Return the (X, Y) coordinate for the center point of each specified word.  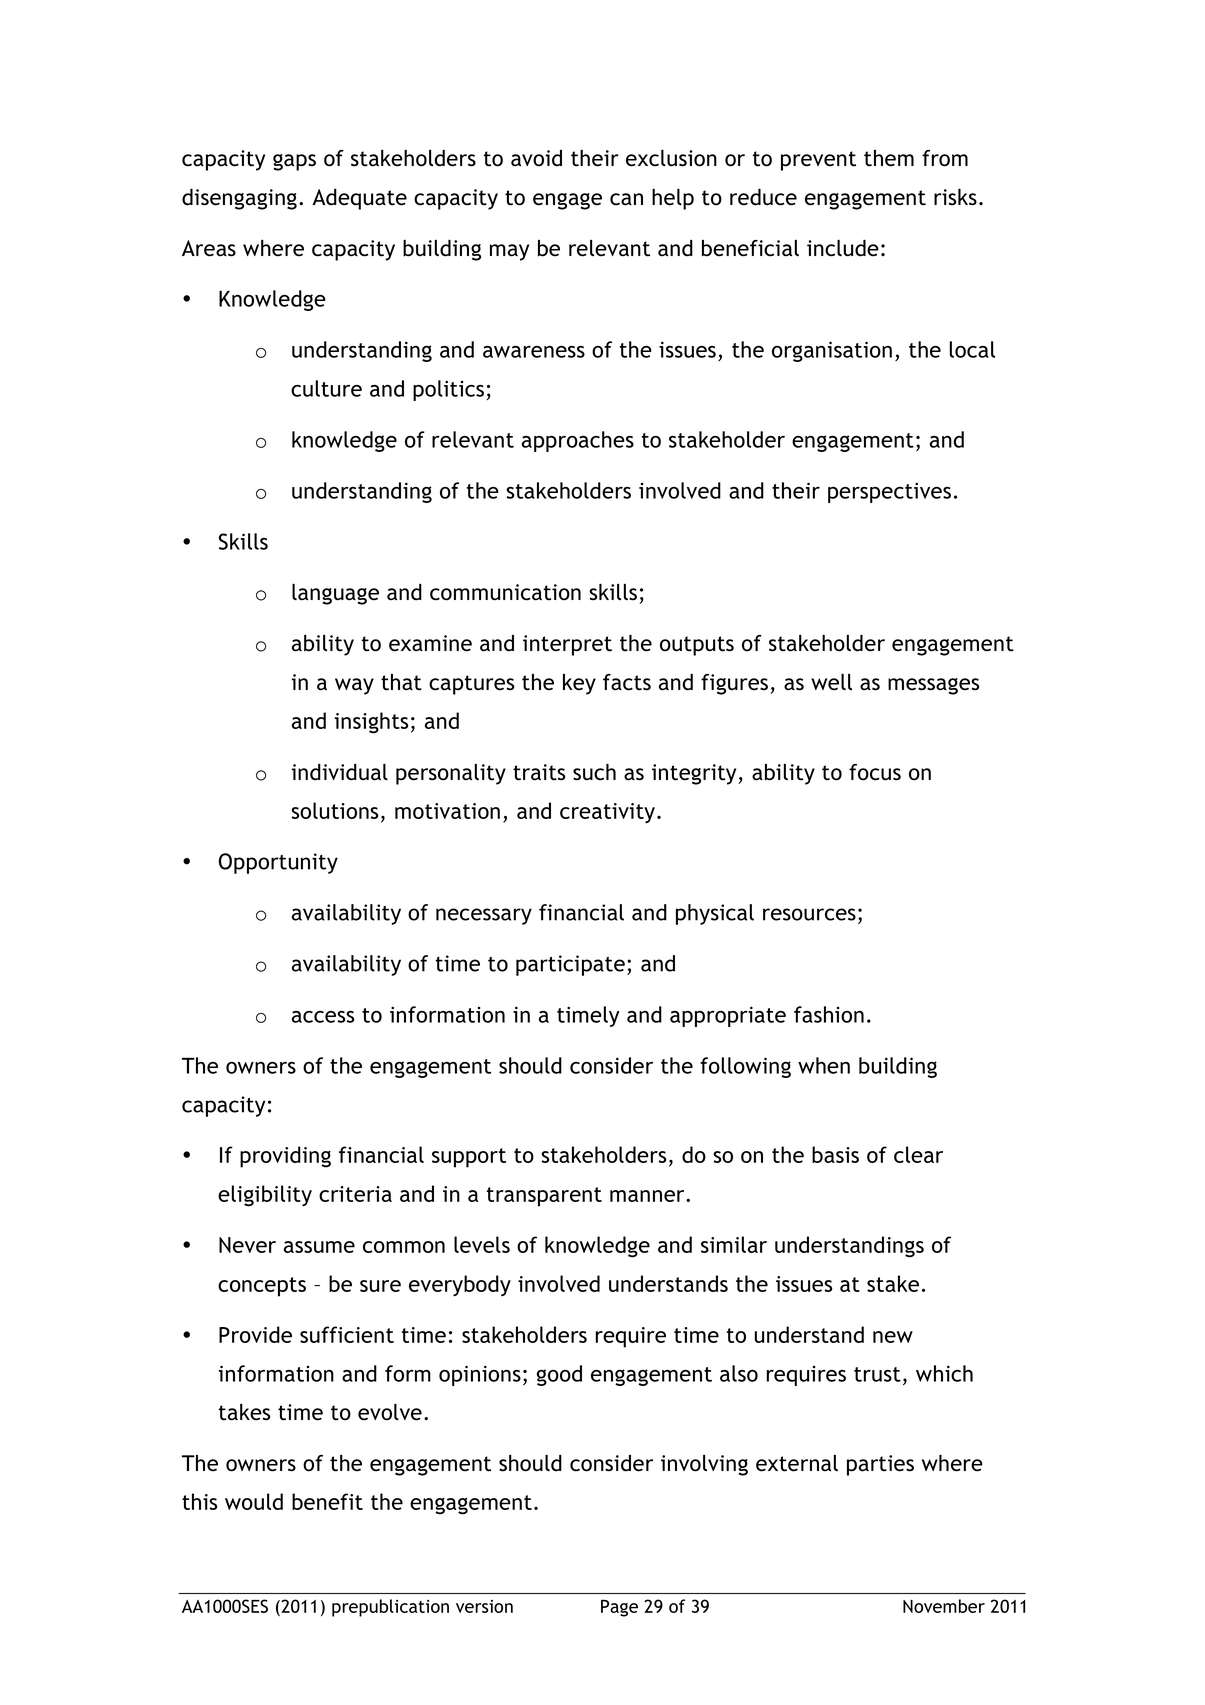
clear (918, 1154)
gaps (294, 162)
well (831, 682)
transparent (544, 1197)
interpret (567, 645)
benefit (327, 1501)
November (944, 1606)
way (354, 686)
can (626, 199)
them (889, 158)
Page (619, 1608)
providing (285, 1157)
